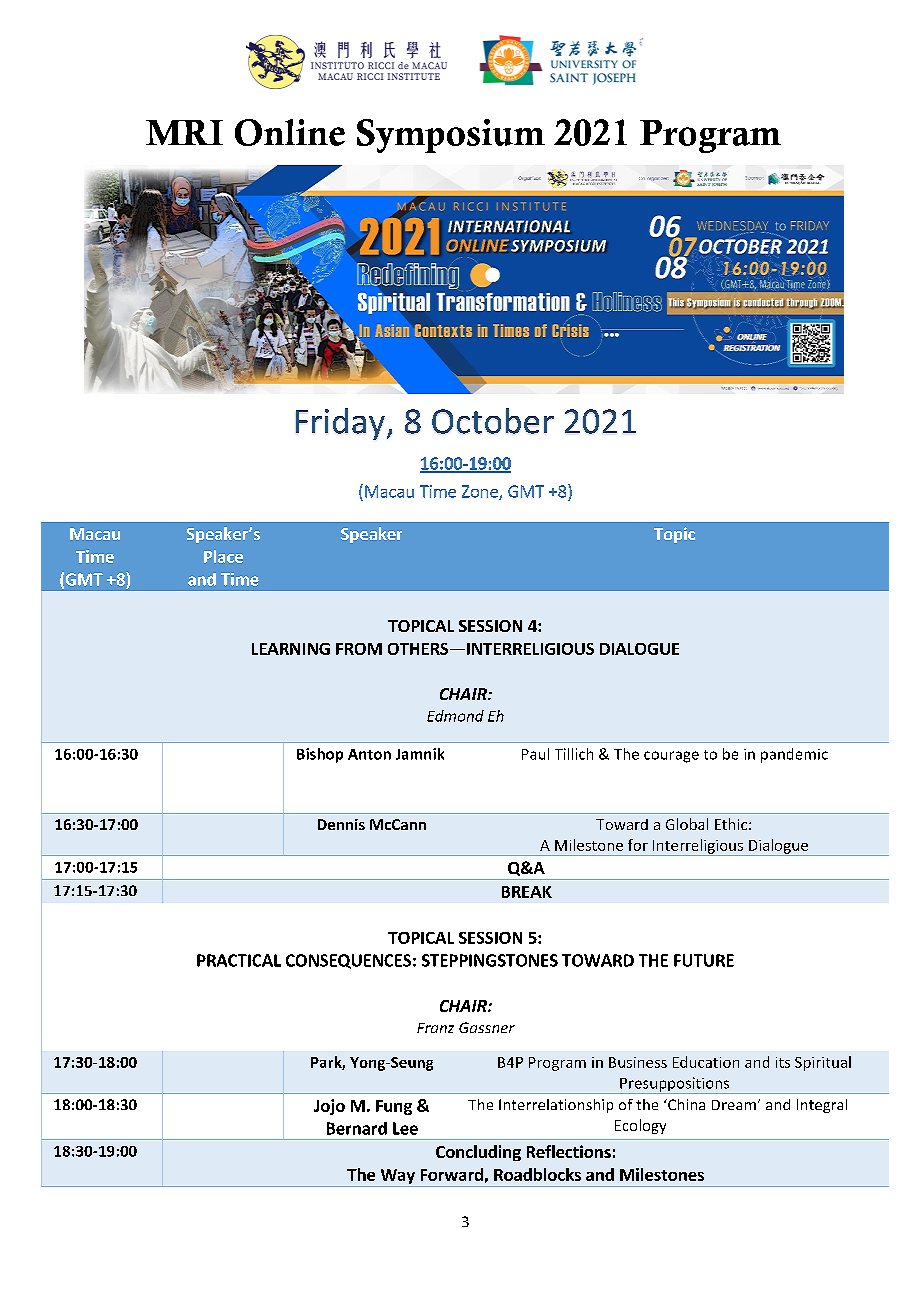  What do you see at coordinates (481, 492) in the screenshot?
I see `Zone` at bounding box center [481, 492].
